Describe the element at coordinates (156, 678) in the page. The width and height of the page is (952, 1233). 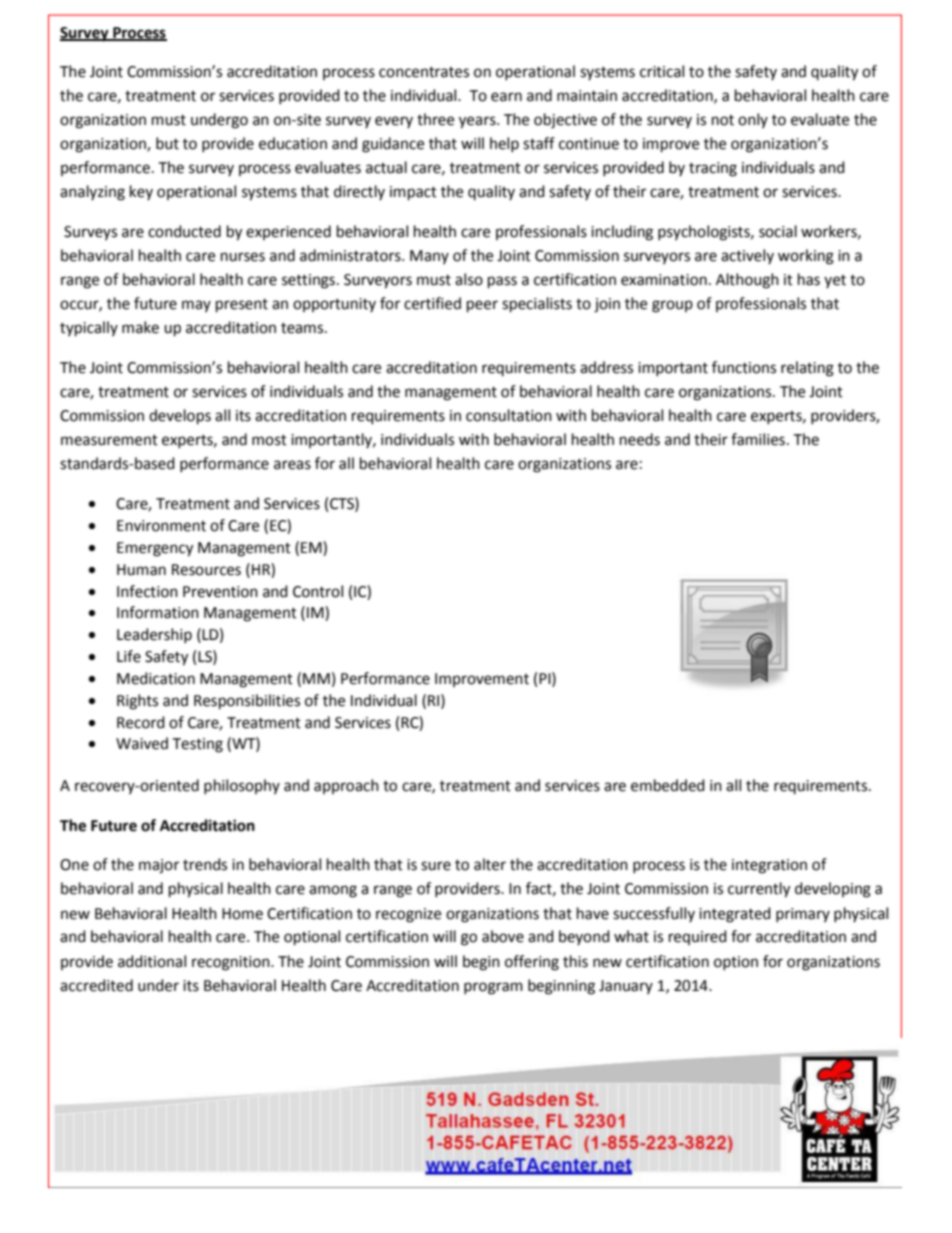
I see `Medication` at that location.
